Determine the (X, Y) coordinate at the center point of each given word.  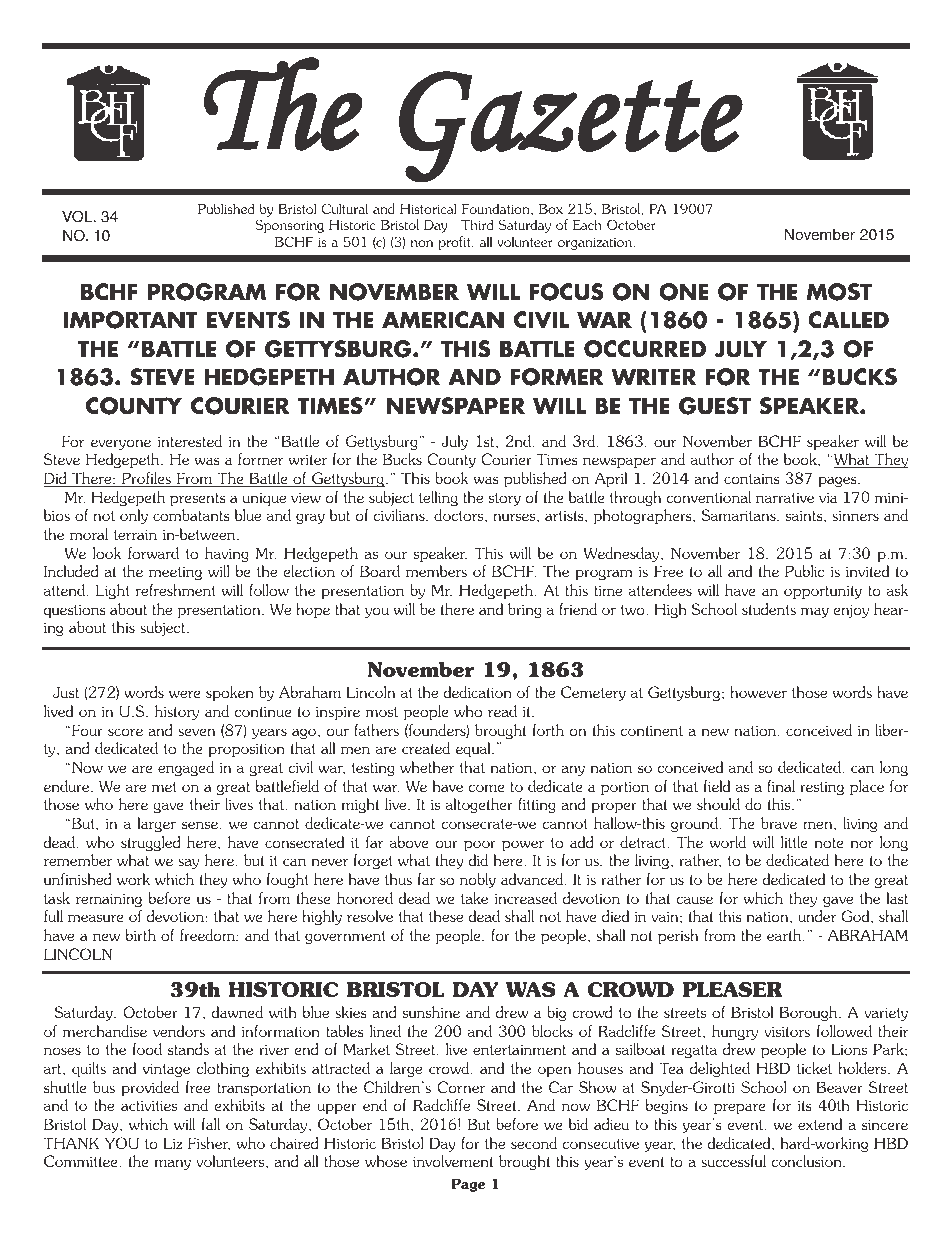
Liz (172, 1143)
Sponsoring (289, 226)
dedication (477, 692)
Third (477, 224)
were (185, 694)
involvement (453, 1161)
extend (820, 1124)
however (758, 692)
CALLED (848, 320)
